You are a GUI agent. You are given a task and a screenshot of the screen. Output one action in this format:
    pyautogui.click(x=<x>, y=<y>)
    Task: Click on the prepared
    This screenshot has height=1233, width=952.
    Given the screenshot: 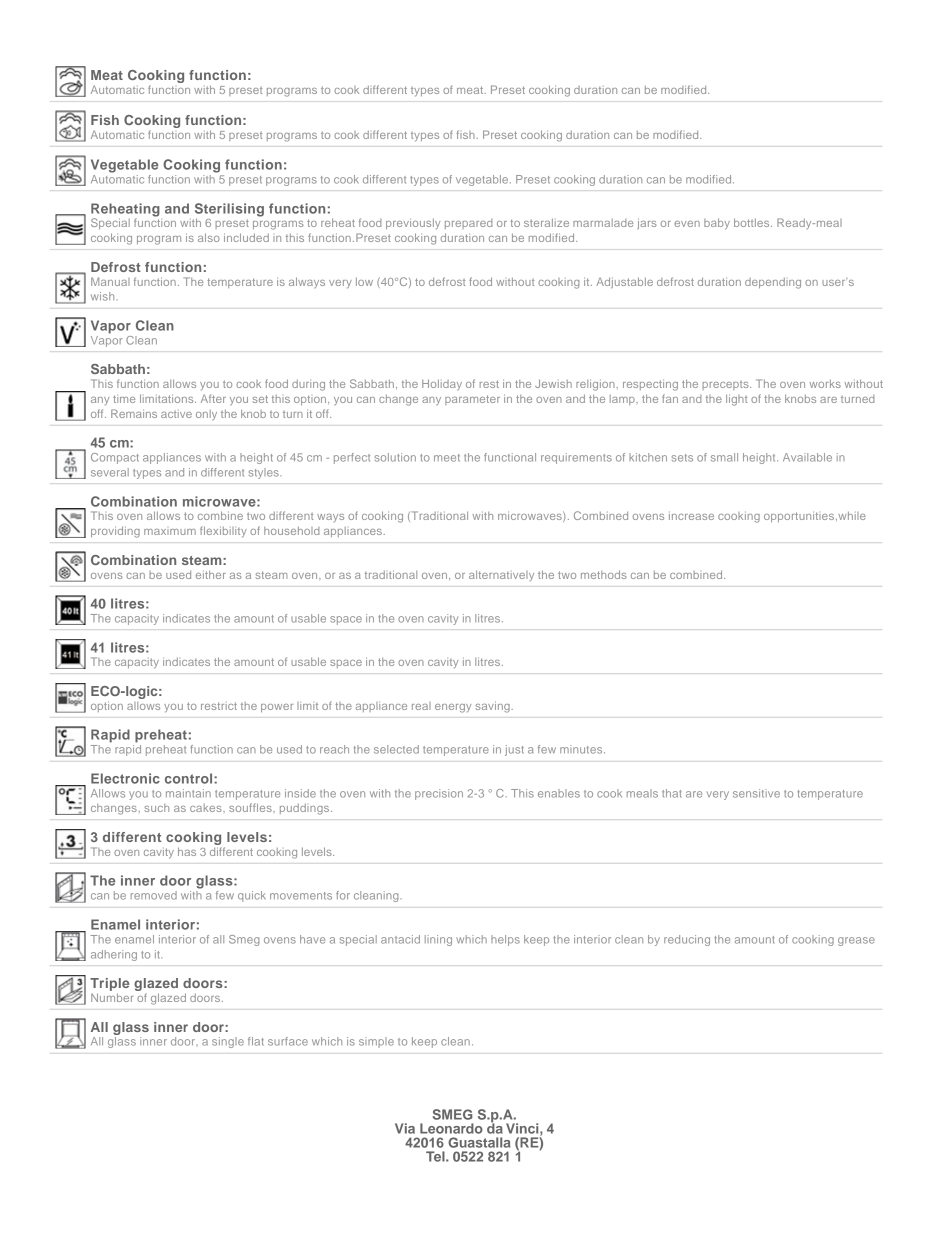 What is the action you would take?
    pyautogui.click(x=468, y=224)
